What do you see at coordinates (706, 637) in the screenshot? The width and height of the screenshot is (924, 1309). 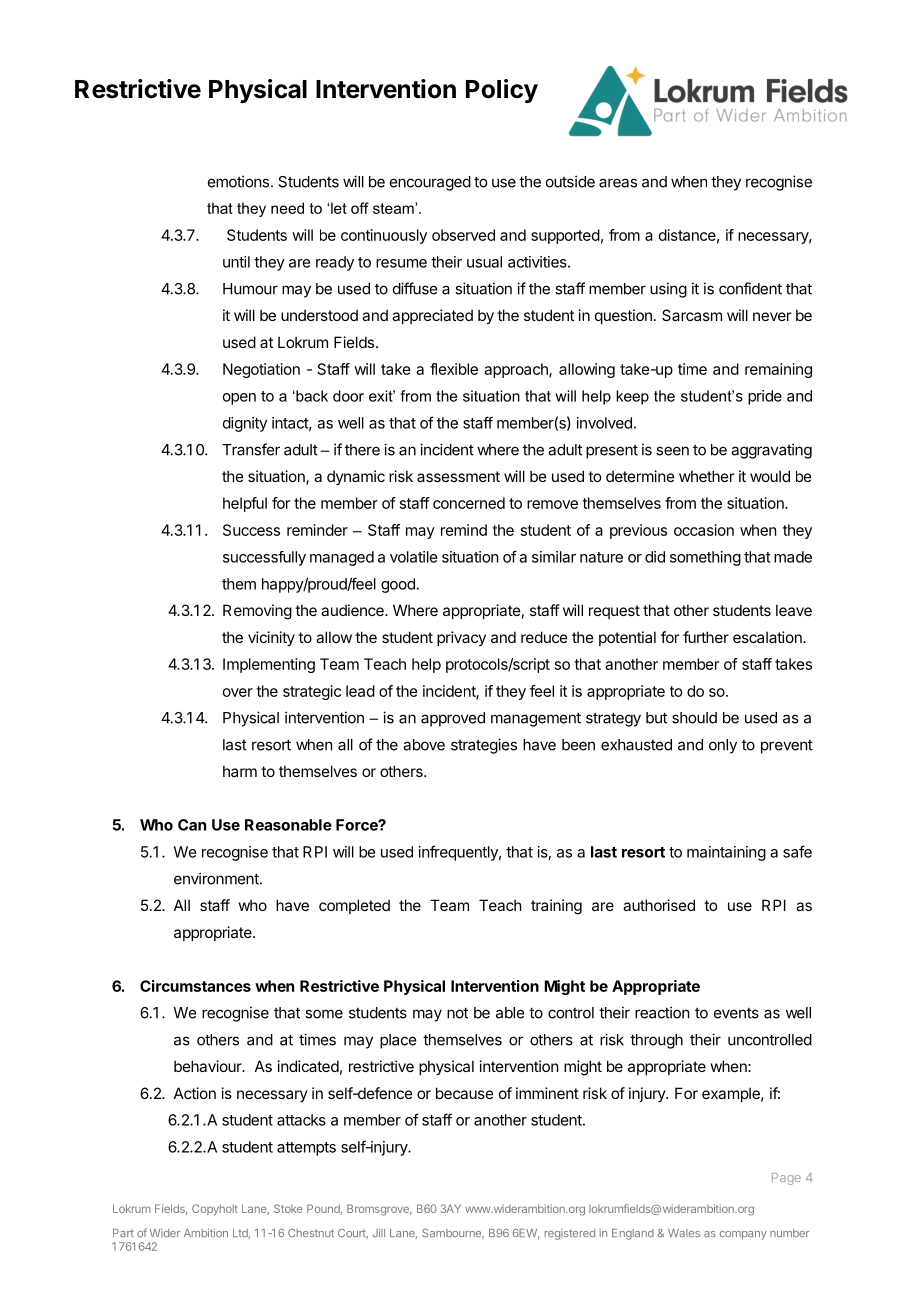 I see `further` at bounding box center [706, 637].
